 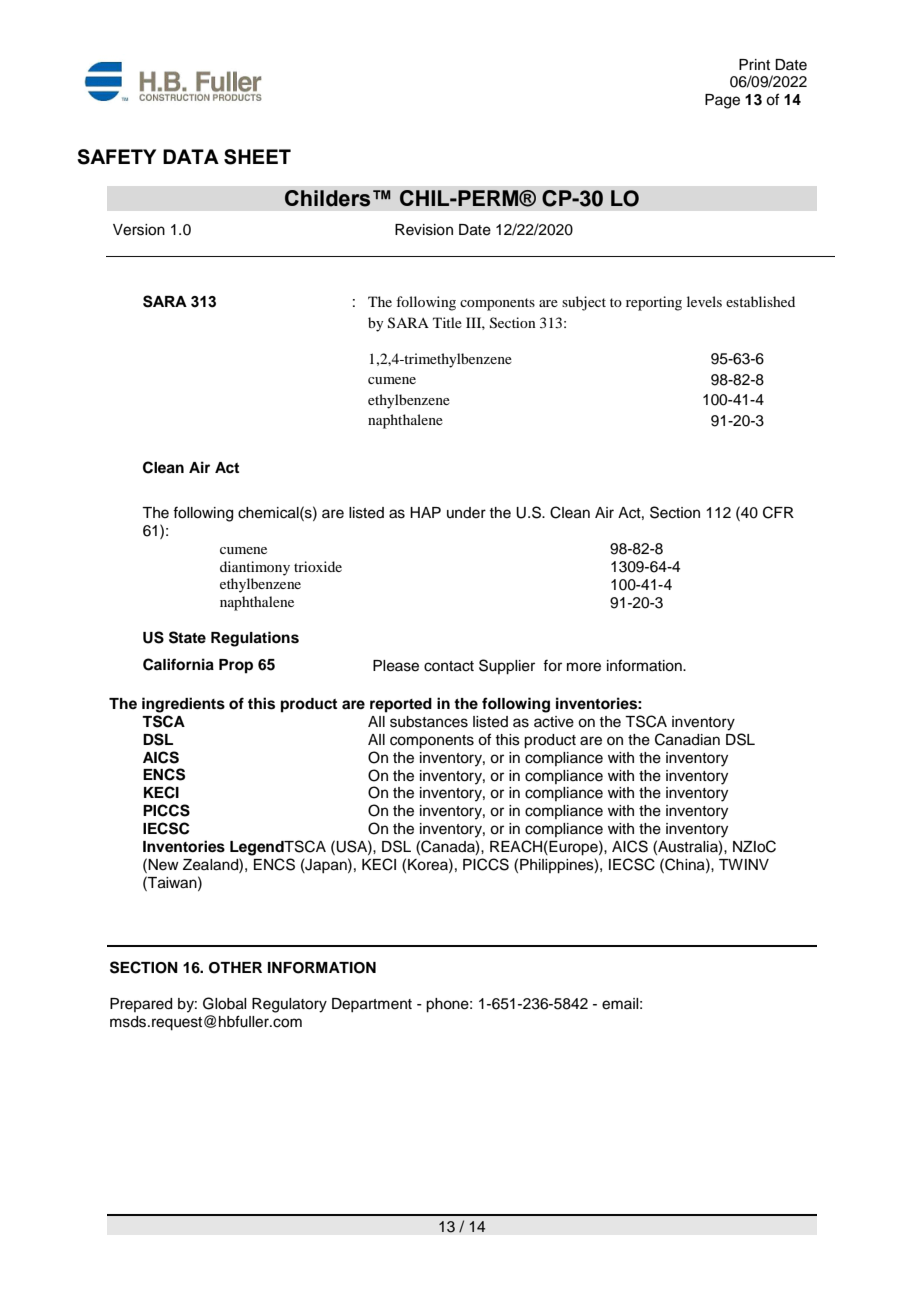 What do you see at coordinates (778, 512) in the document?
I see `CFR` at bounding box center [778, 512].
